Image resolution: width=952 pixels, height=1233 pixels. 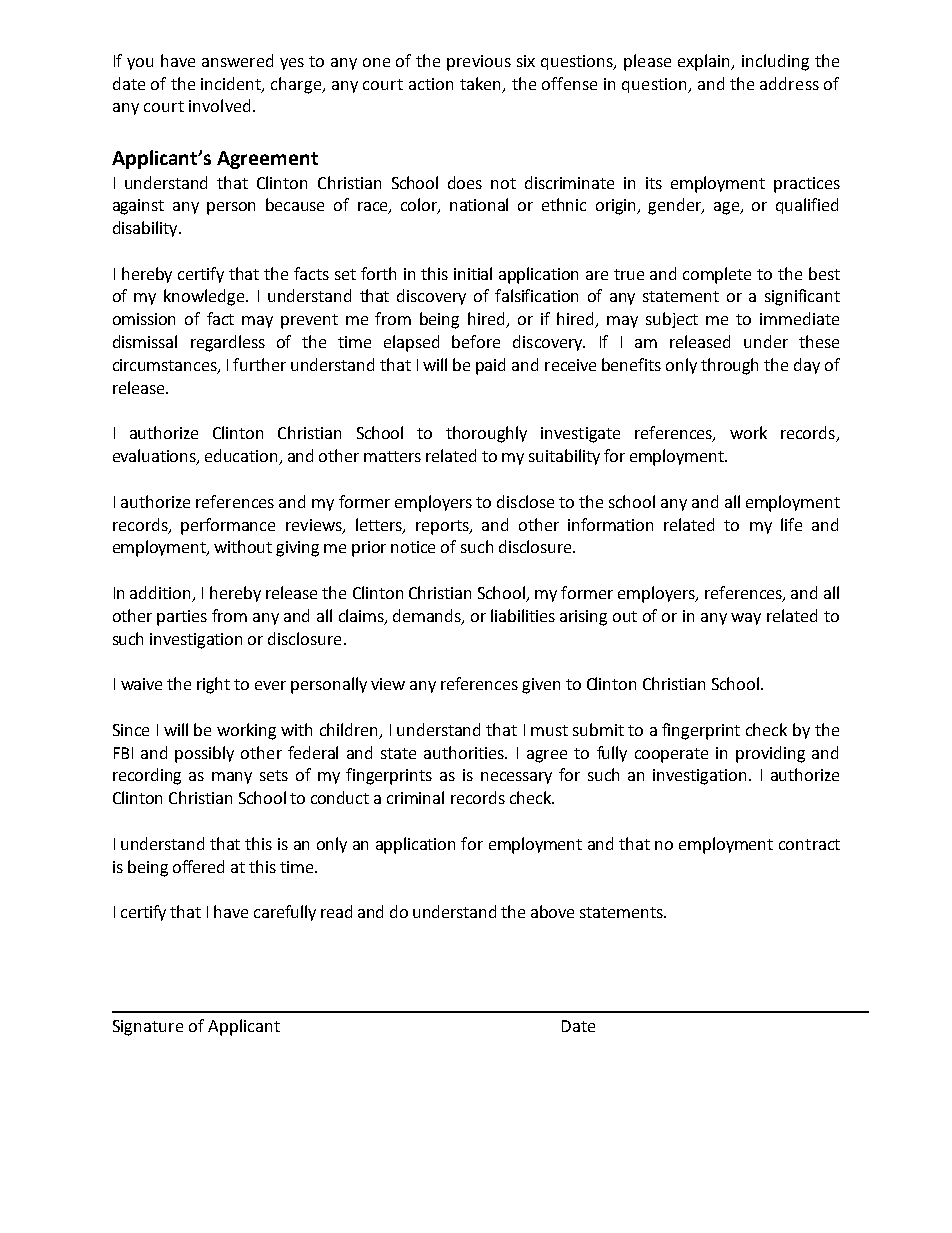 I want to click on above, so click(x=552, y=911).
